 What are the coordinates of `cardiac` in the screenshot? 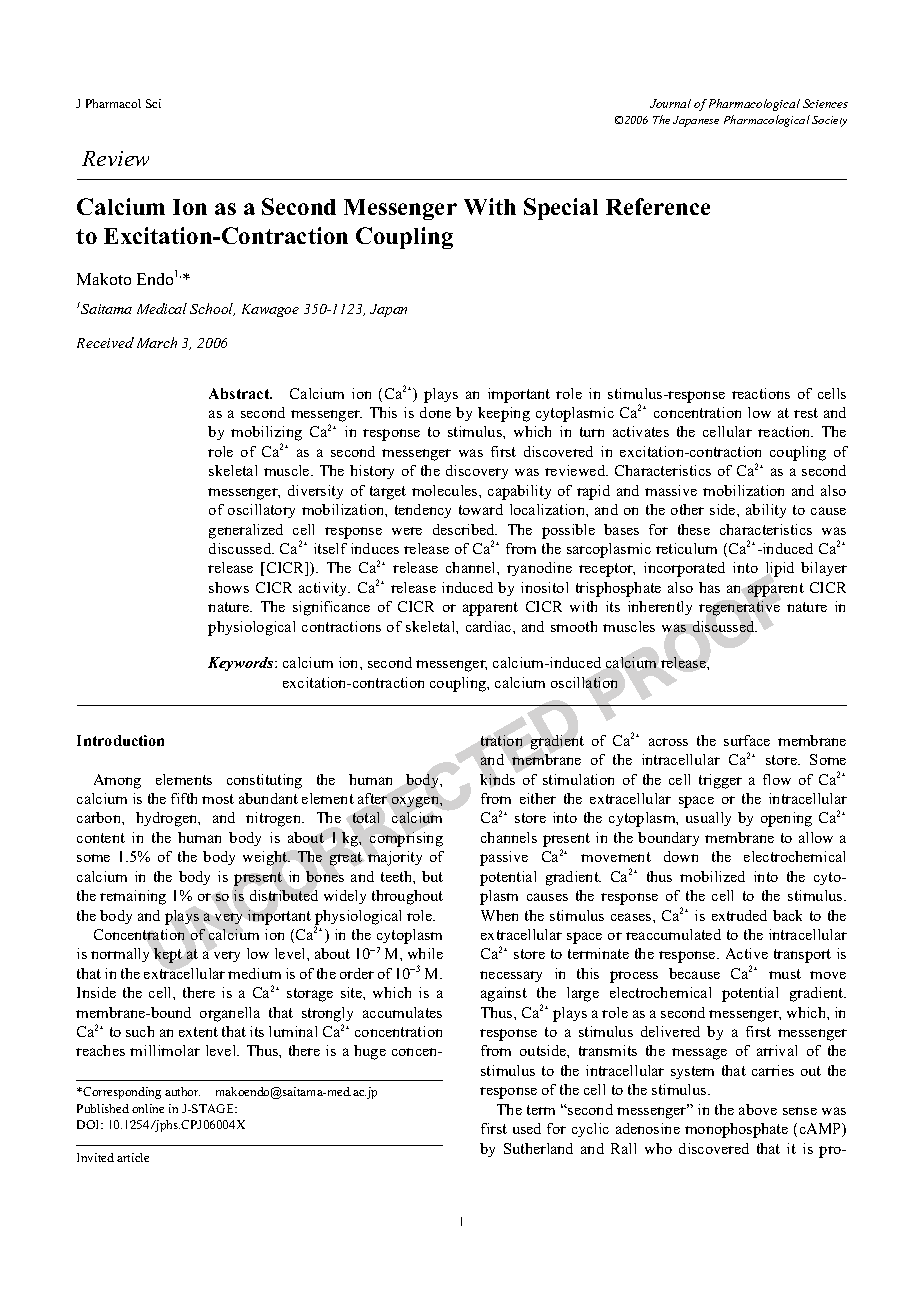 It's located at (490, 626).
